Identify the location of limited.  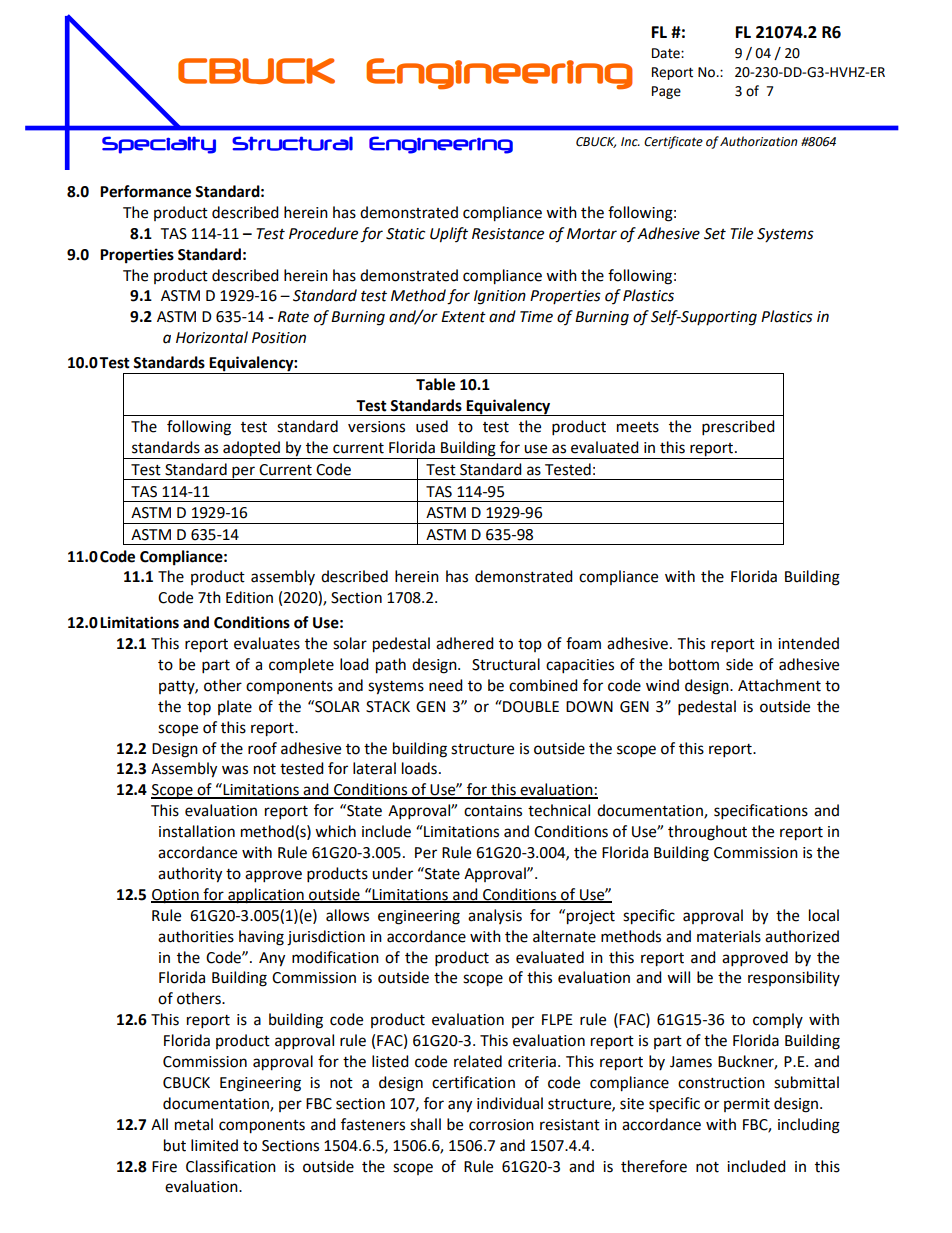
(214, 1145).
